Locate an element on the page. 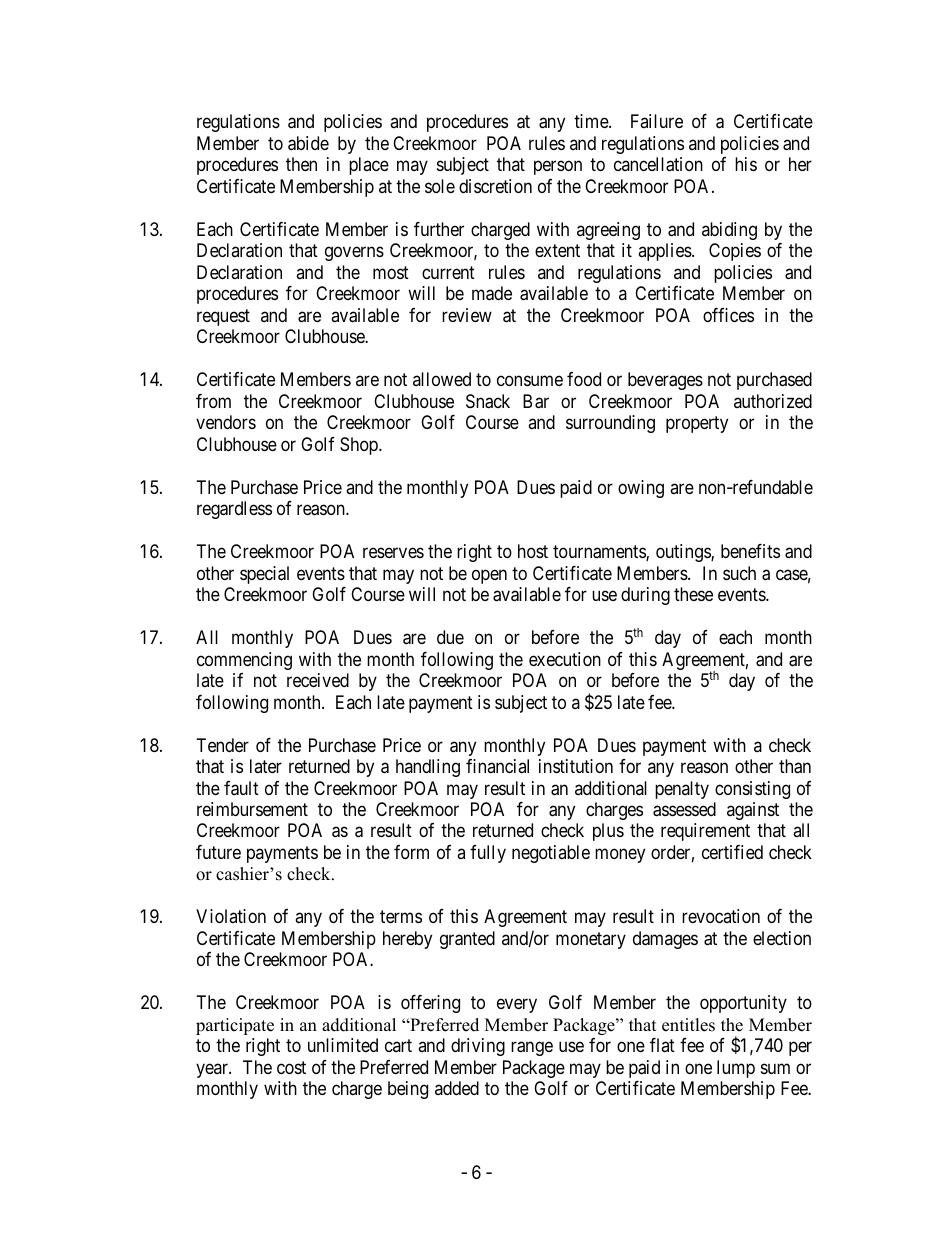  open is located at coordinates (489, 576).
